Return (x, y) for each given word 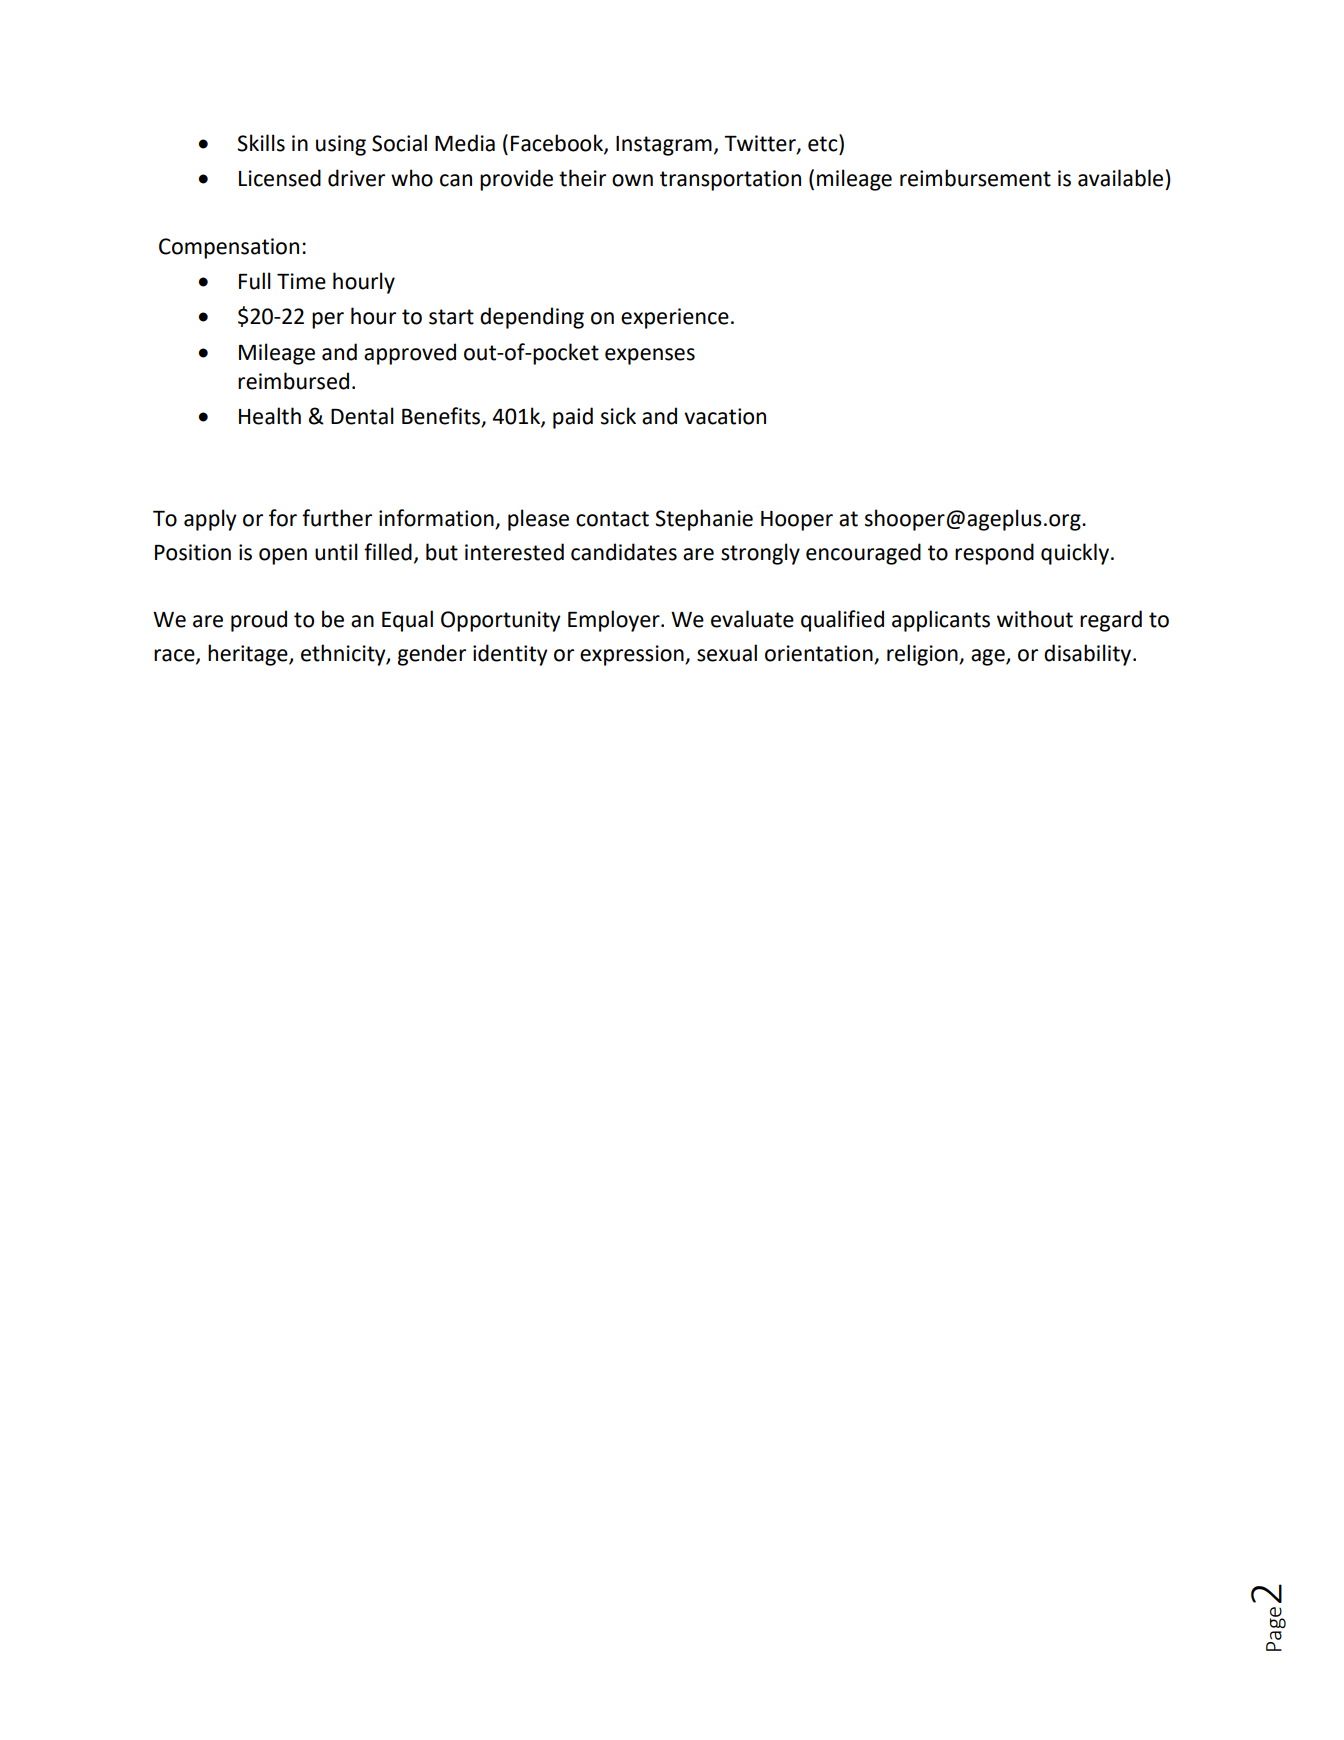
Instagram (664, 146)
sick (618, 416)
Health (270, 416)
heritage (249, 655)
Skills (261, 143)
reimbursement (975, 178)
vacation (725, 416)
